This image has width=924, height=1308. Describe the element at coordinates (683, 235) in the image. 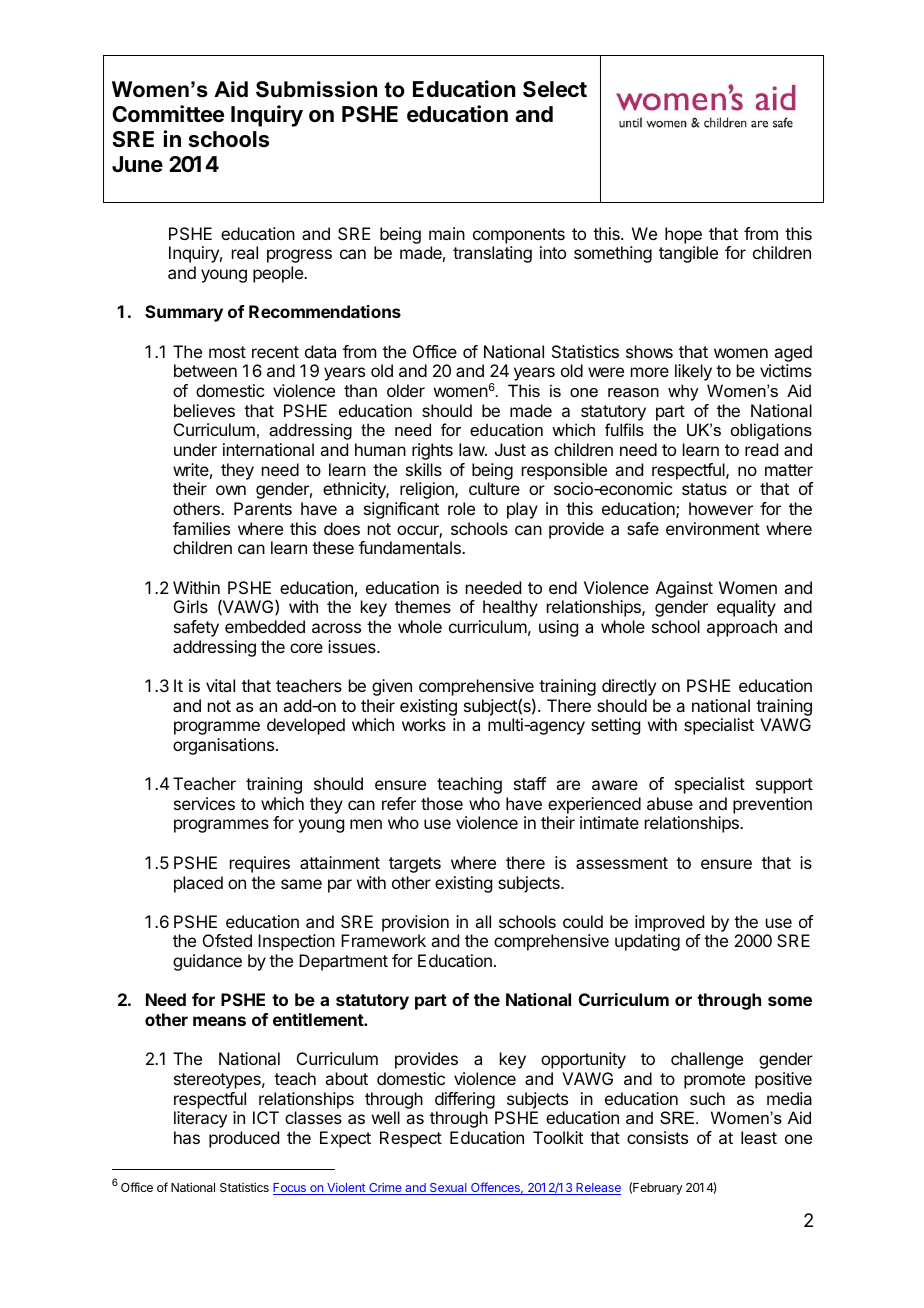

I see `hope` at that location.
